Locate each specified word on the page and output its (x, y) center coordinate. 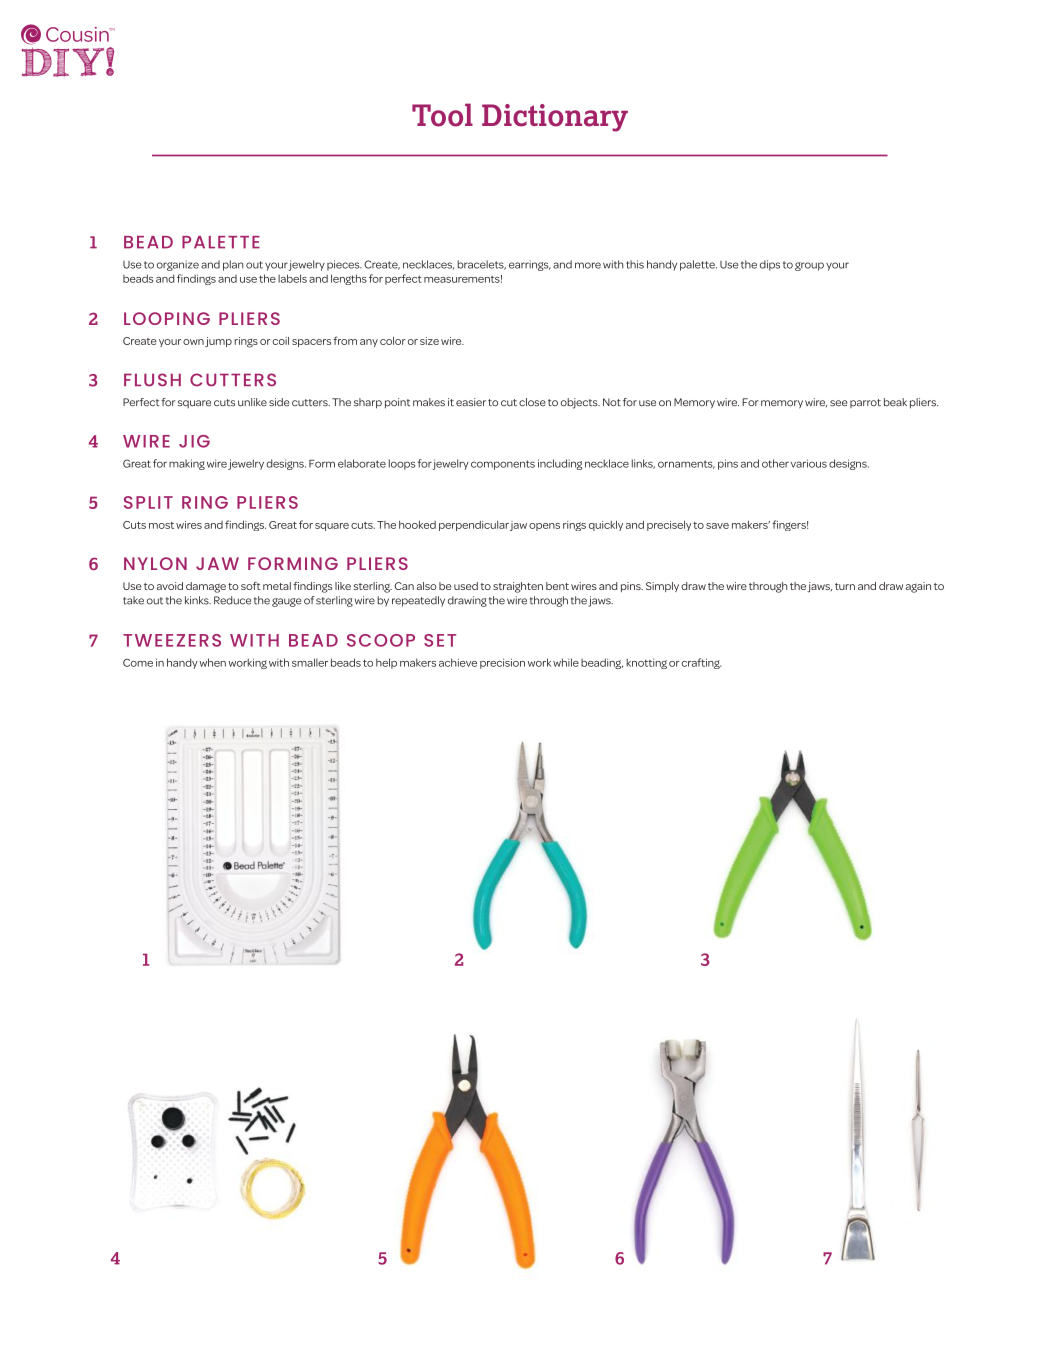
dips (770, 265)
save (717, 526)
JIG (194, 441)
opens (544, 527)
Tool (442, 115)
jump (218, 342)
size (429, 341)
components (503, 465)
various (809, 463)
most (161, 525)
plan (233, 265)
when (212, 662)
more (588, 265)
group (809, 266)
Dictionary (555, 118)
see (839, 403)
